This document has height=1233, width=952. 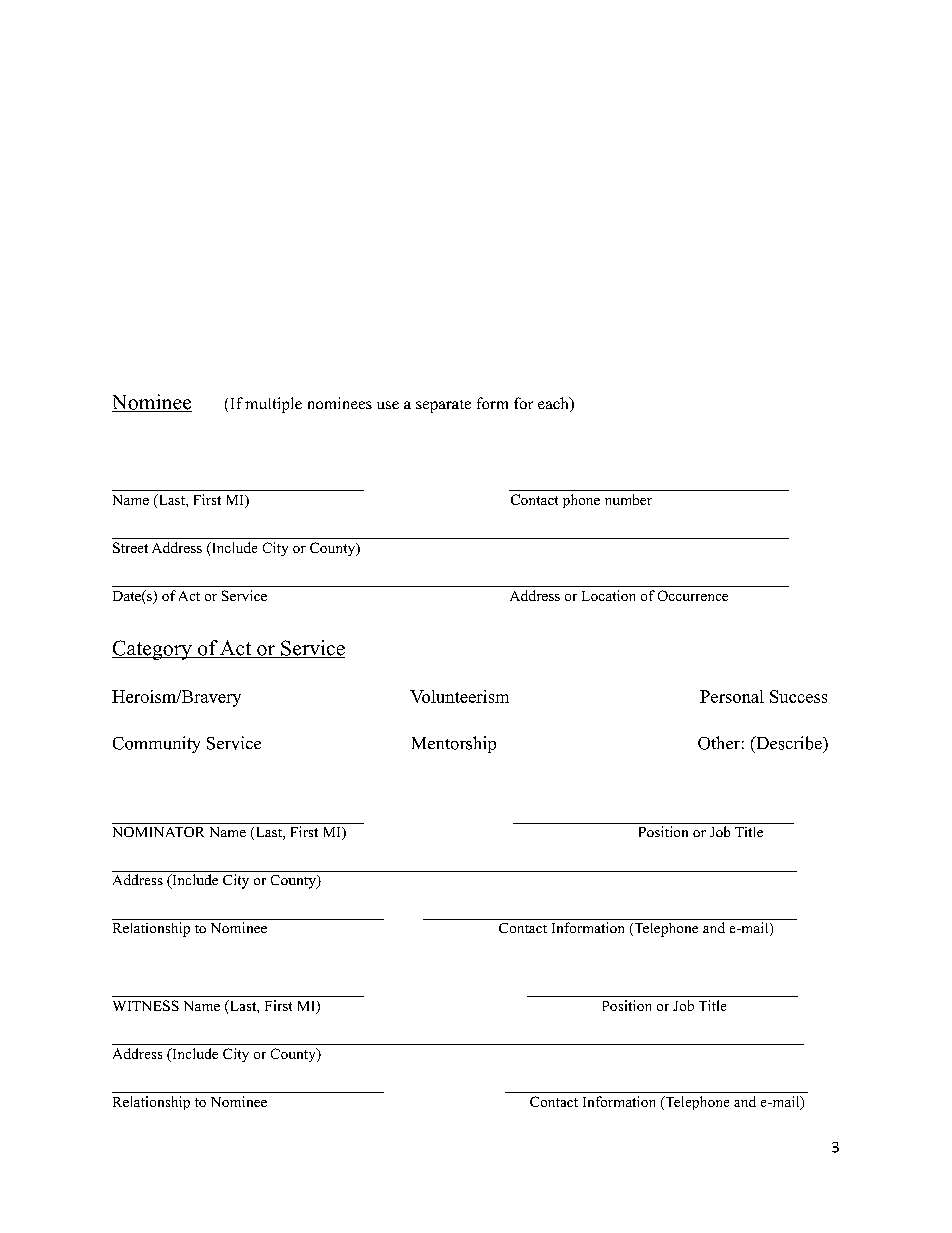 What do you see at coordinates (693, 595) in the document?
I see `Occurrence` at bounding box center [693, 595].
